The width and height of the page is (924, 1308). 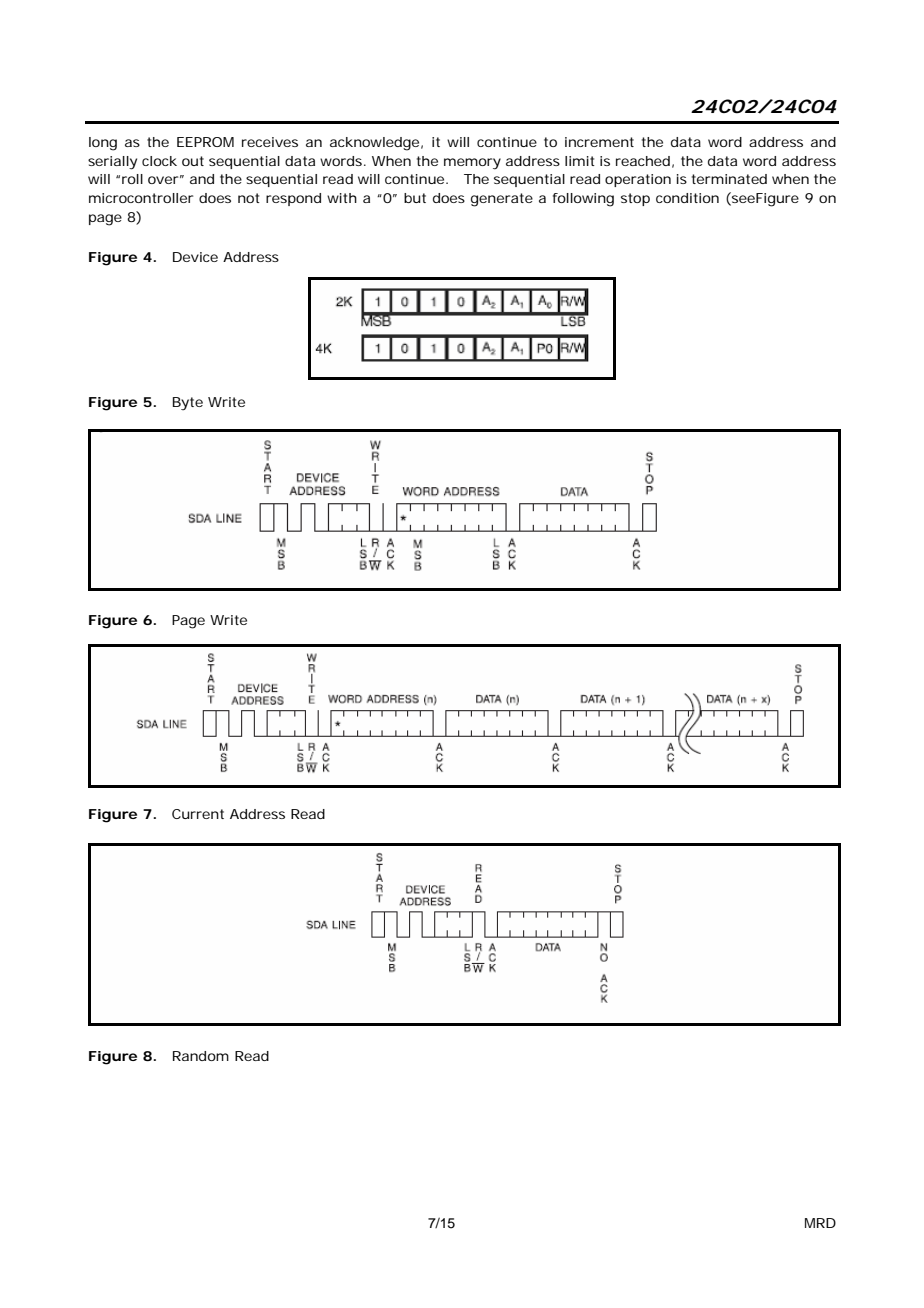 What do you see at coordinates (687, 198) in the page?
I see `condition` at bounding box center [687, 198].
